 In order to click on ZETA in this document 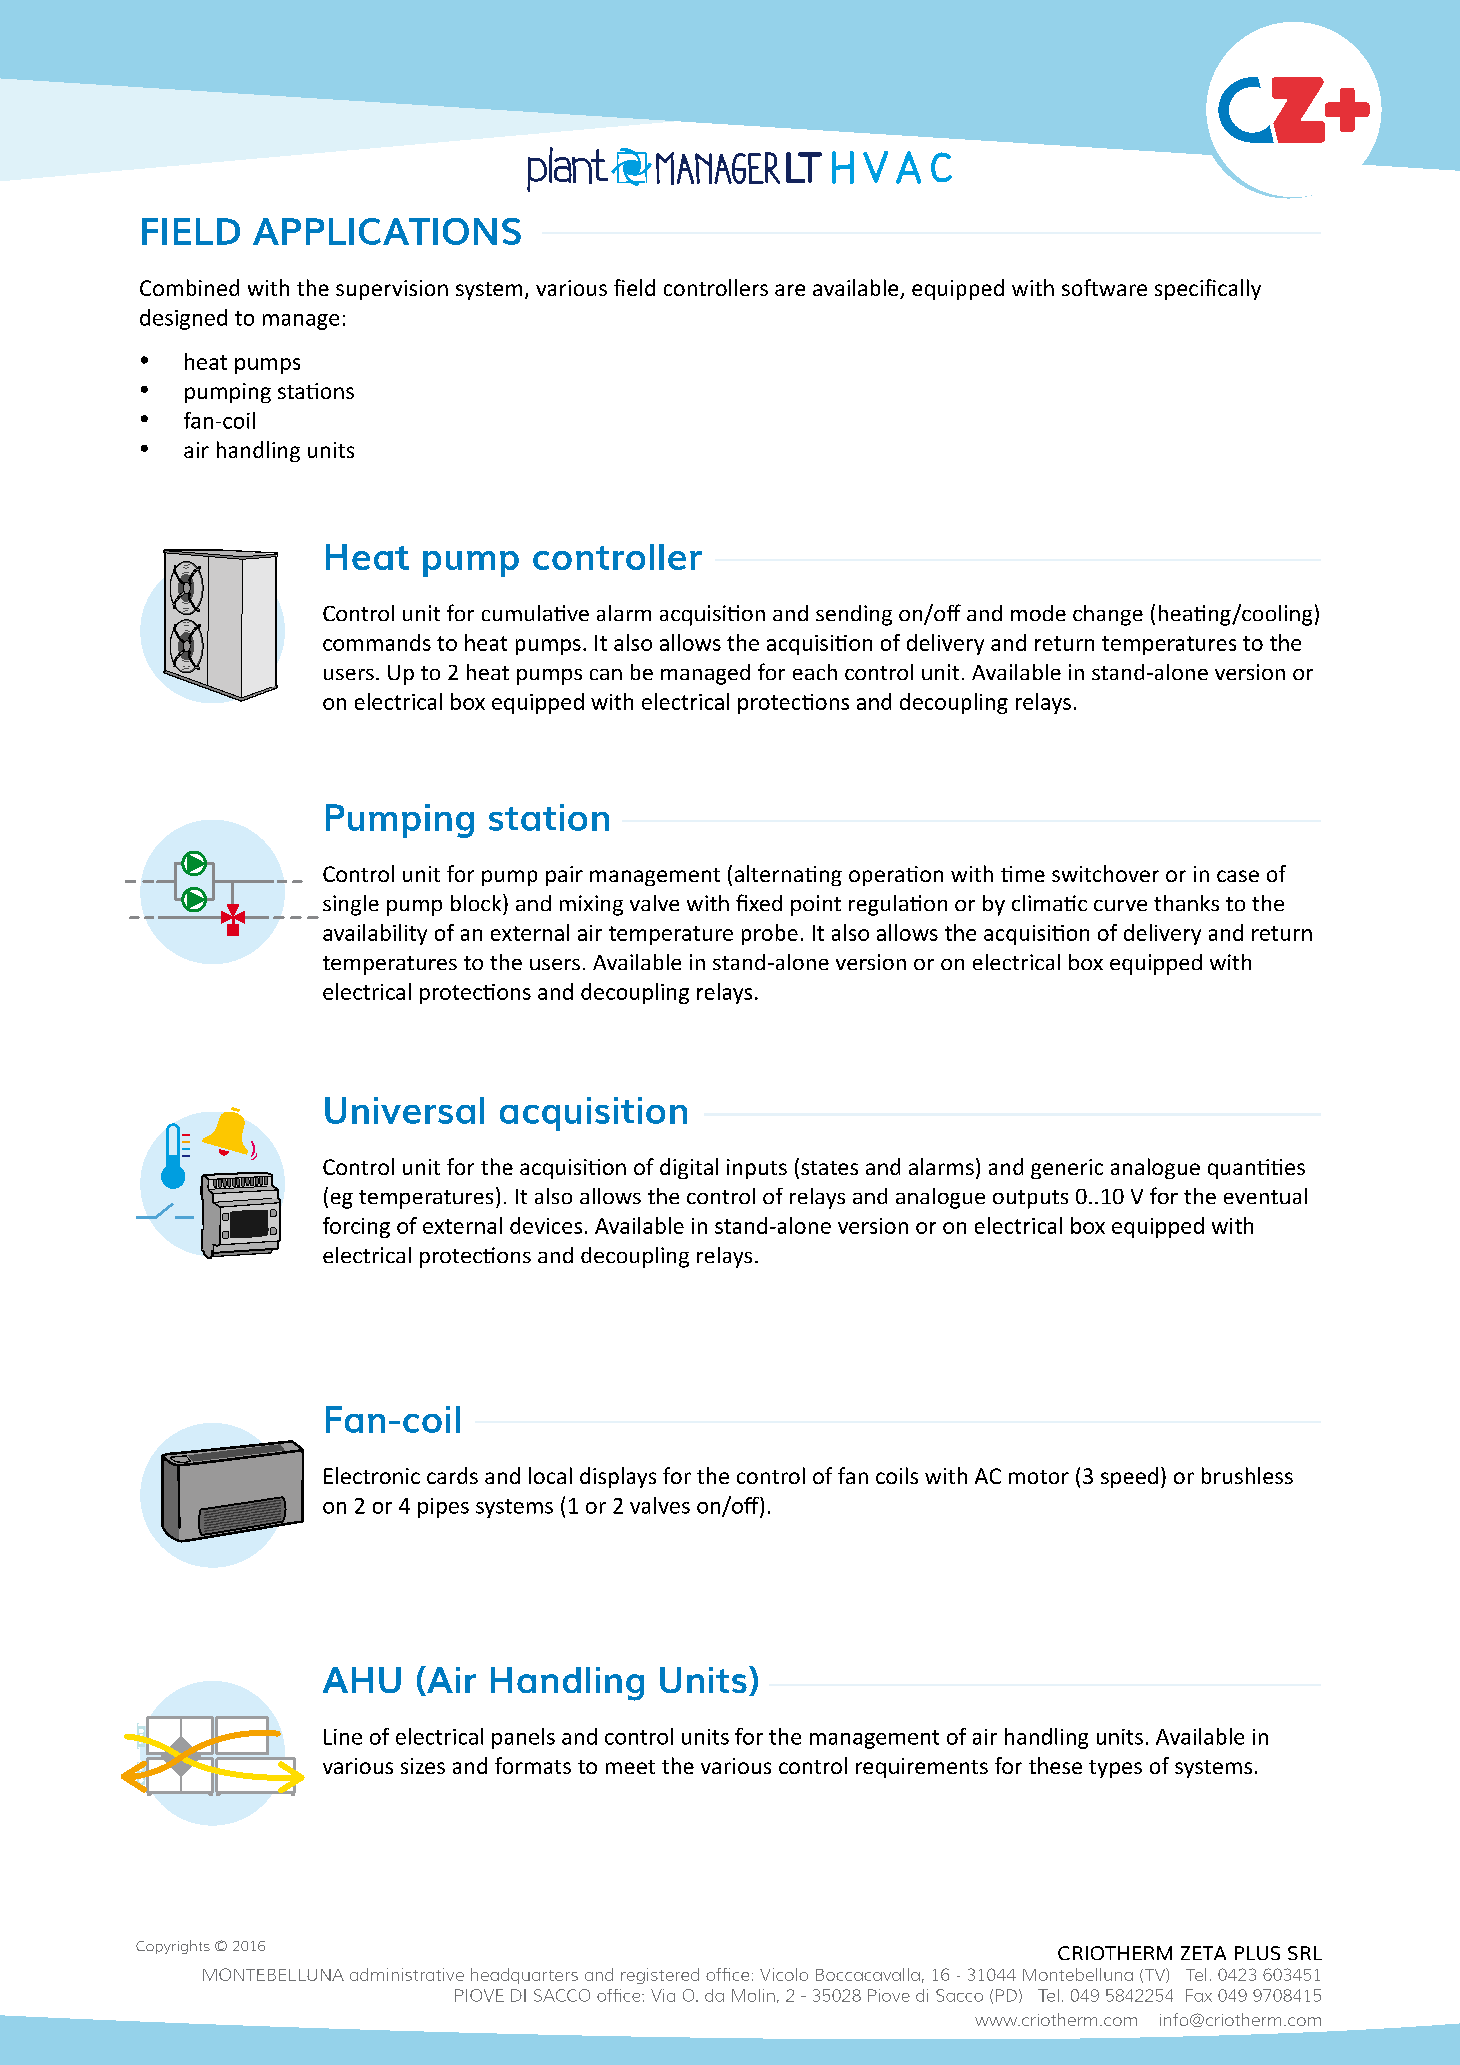, I will do `click(1203, 1953)`.
